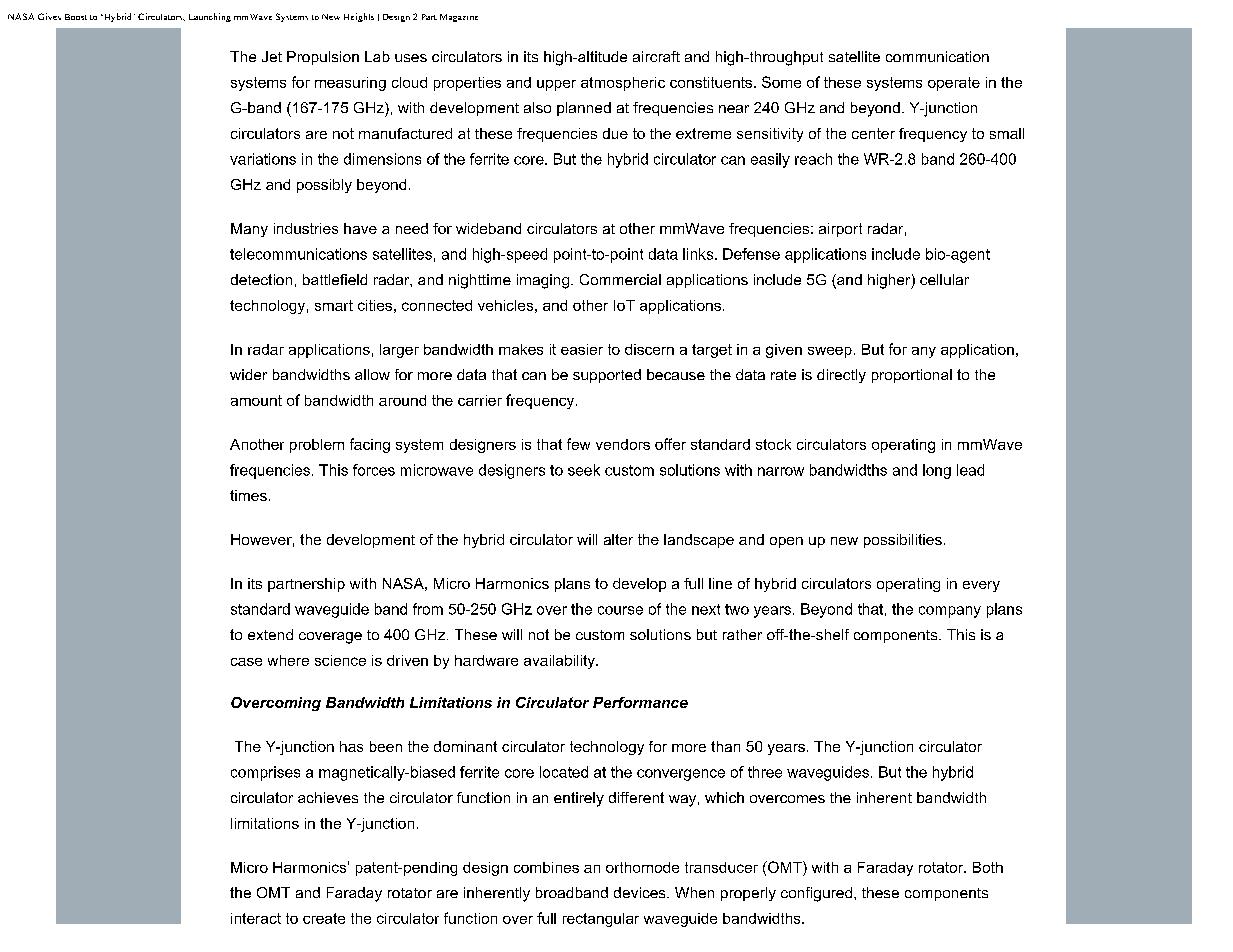  Describe the element at coordinates (248, 495) in the screenshot. I see `times` at that location.
